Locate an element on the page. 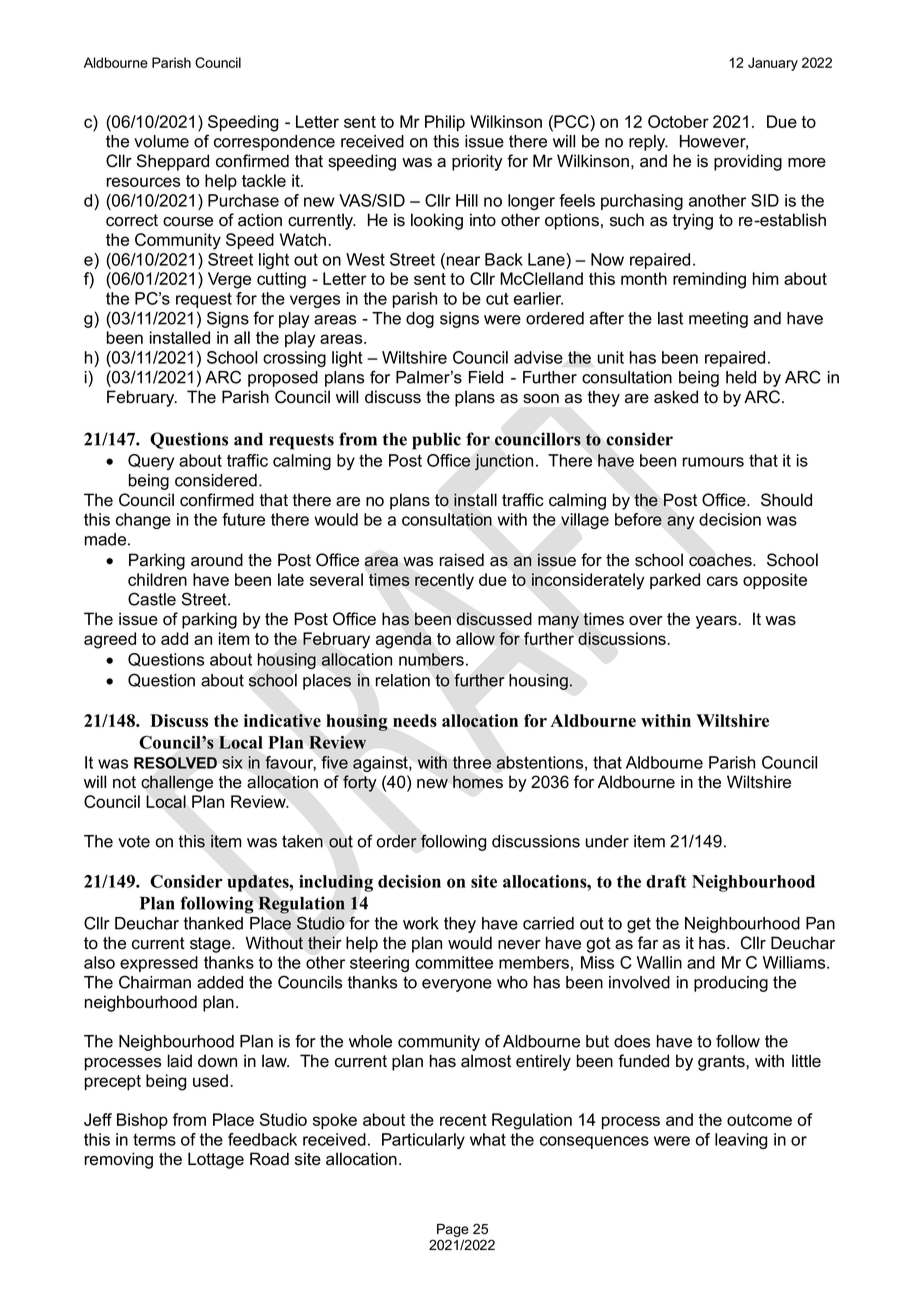 The height and width of the image is (1308, 924). January is located at coordinates (773, 64).
